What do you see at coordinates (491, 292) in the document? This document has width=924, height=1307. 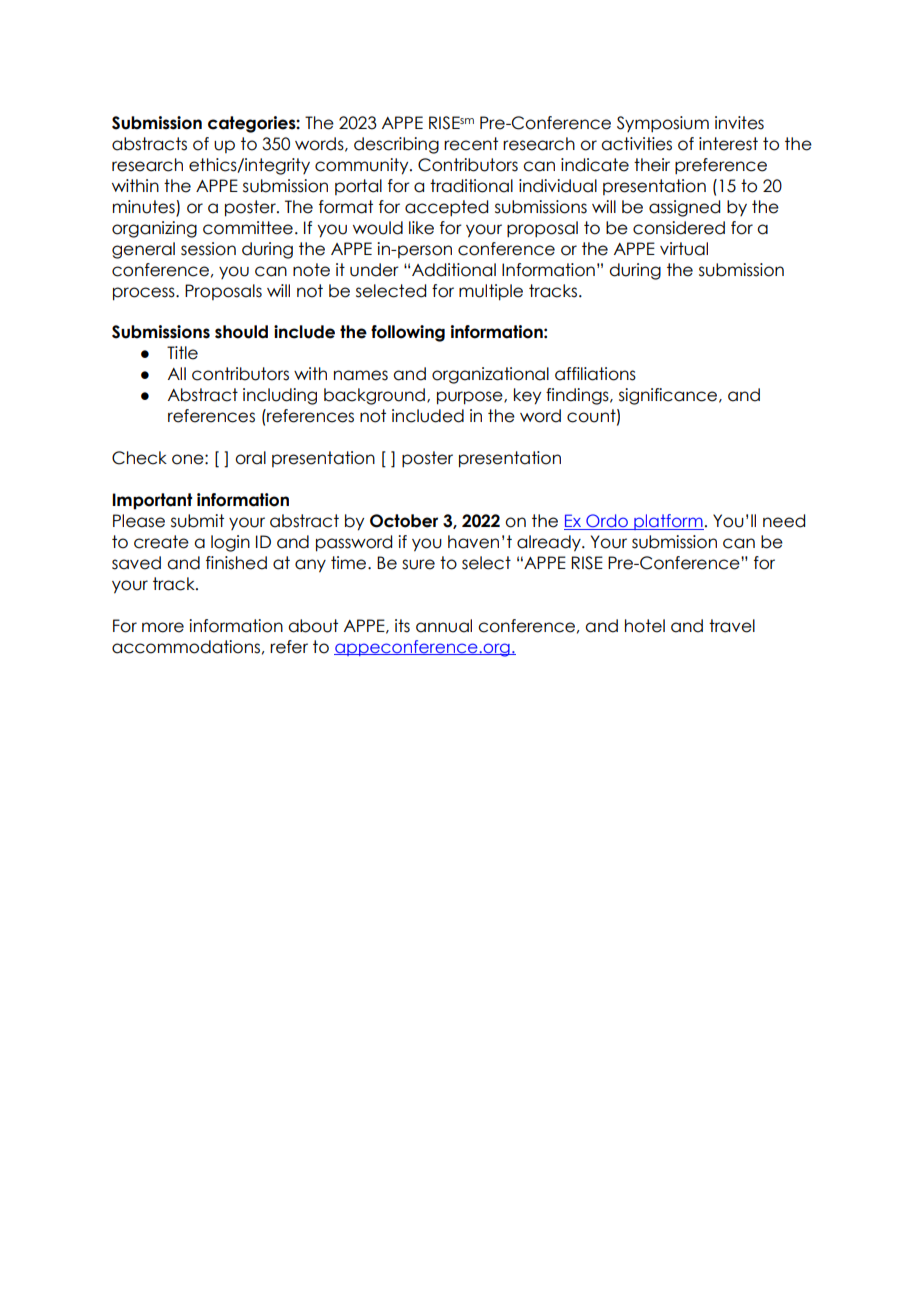 I see `multiple` at bounding box center [491, 292].
